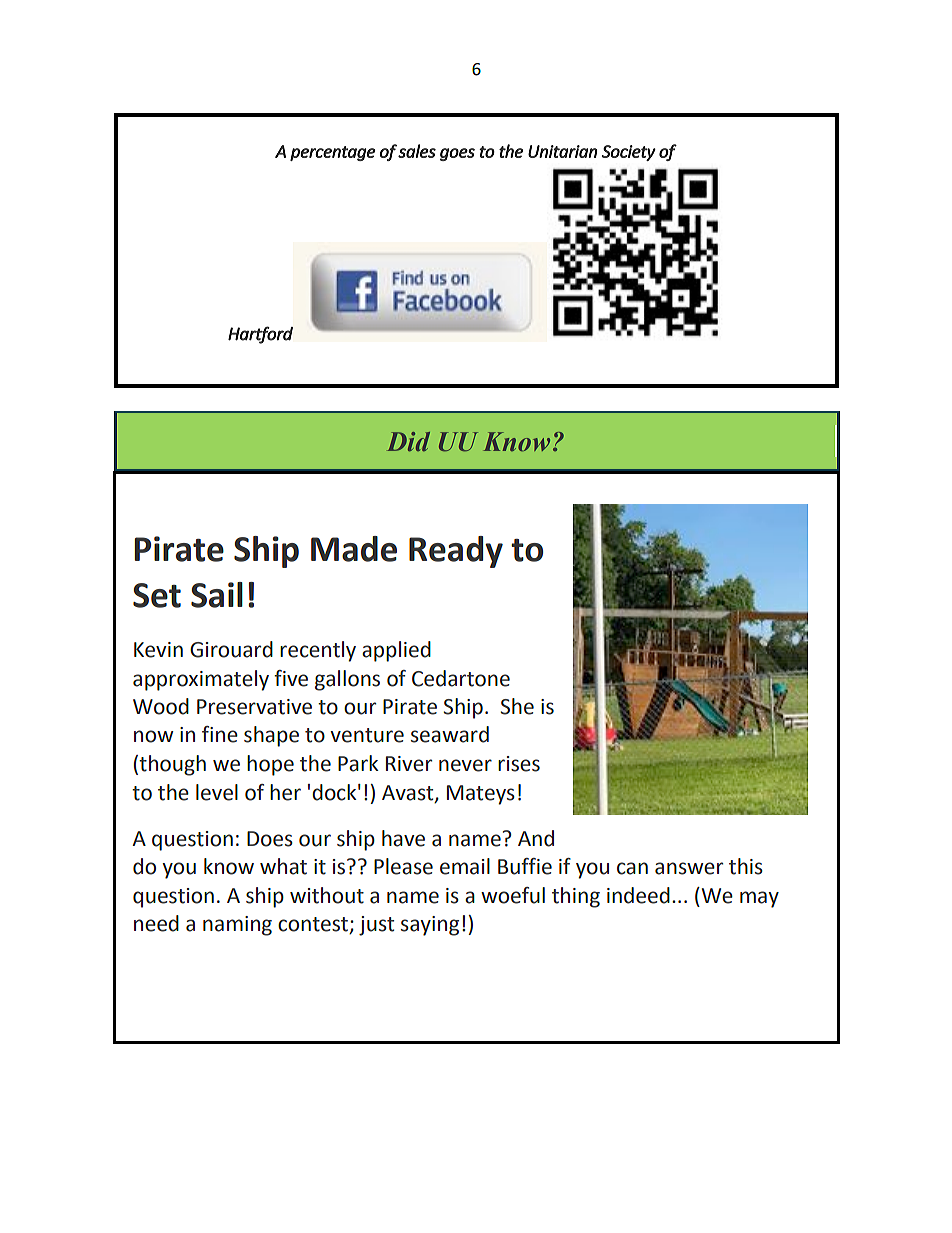 The image size is (952, 1233). What do you see at coordinates (333, 153) in the image?
I see `percentage` at bounding box center [333, 153].
